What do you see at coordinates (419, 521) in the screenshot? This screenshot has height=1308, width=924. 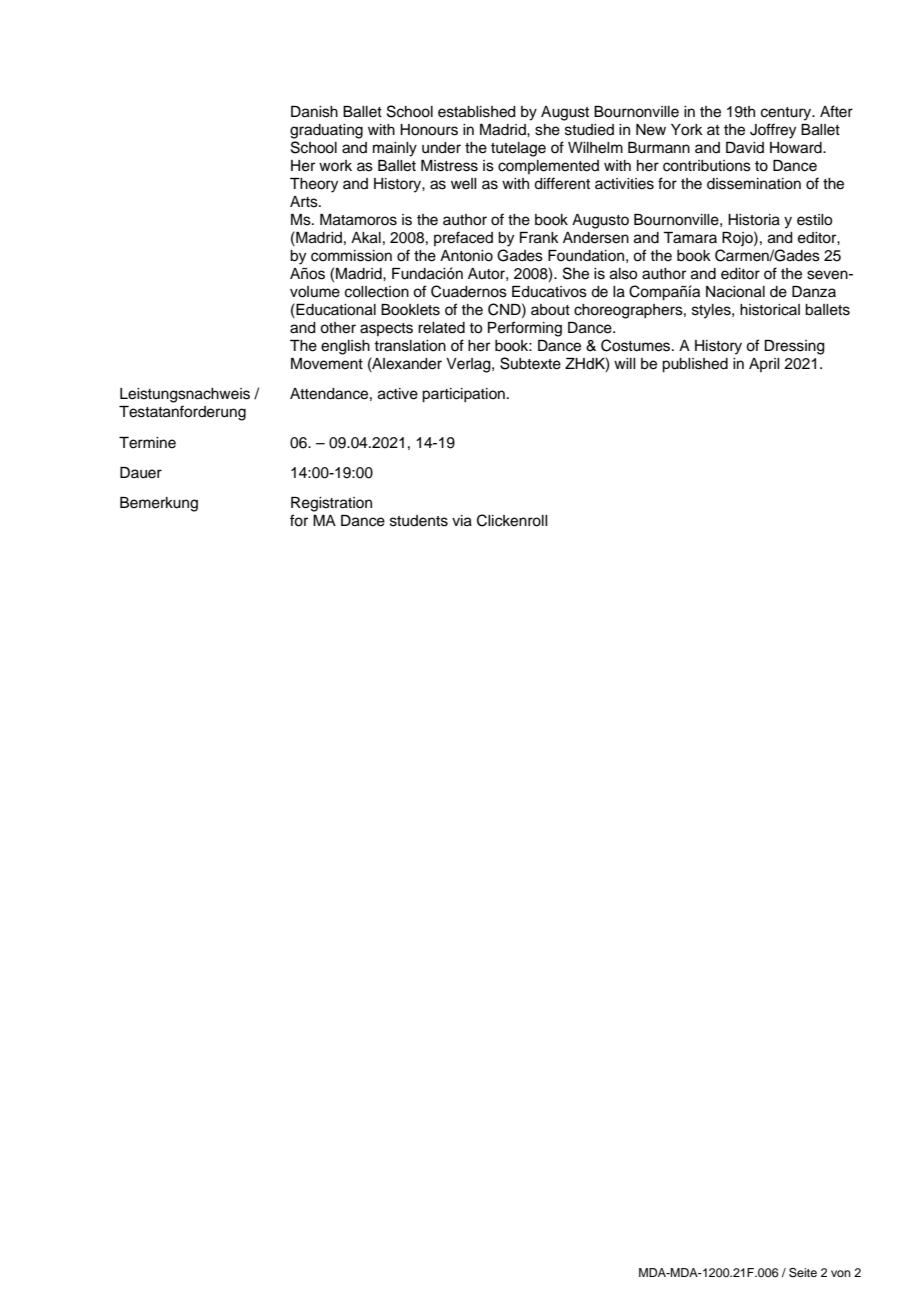 I see `students` at bounding box center [419, 521].
